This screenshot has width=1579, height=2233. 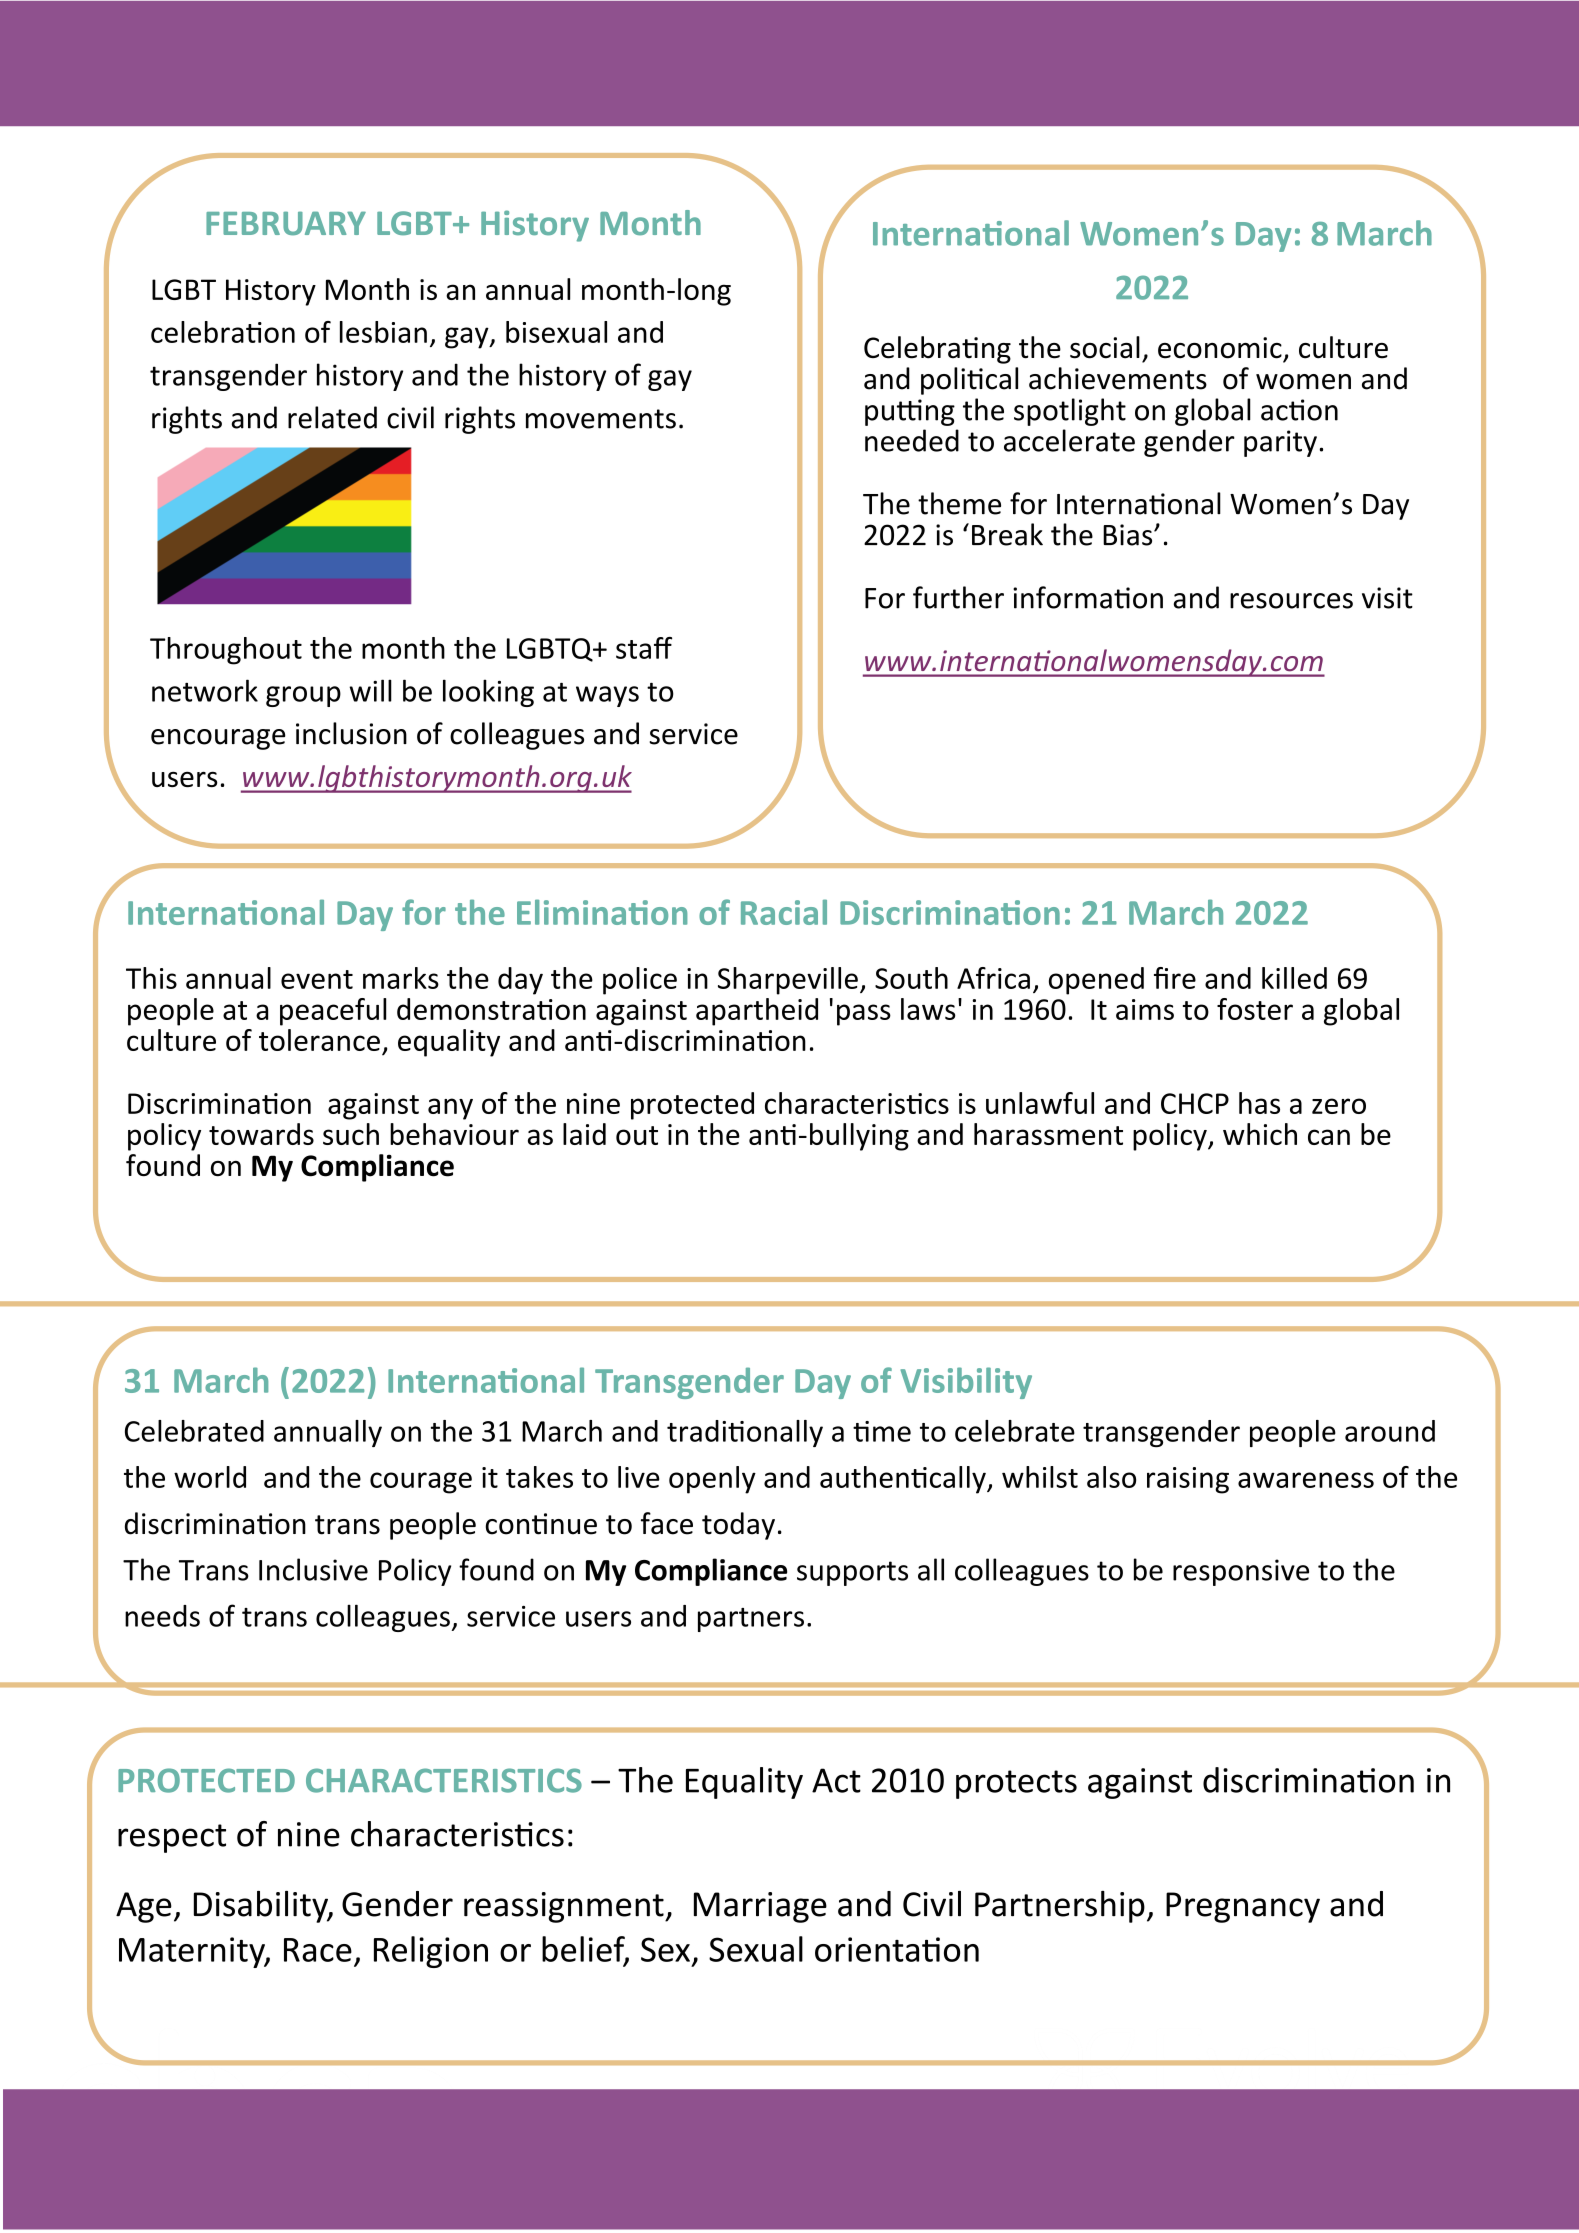 What do you see at coordinates (318, 1950) in the screenshot?
I see `Race` at bounding box center [318, 1950].
